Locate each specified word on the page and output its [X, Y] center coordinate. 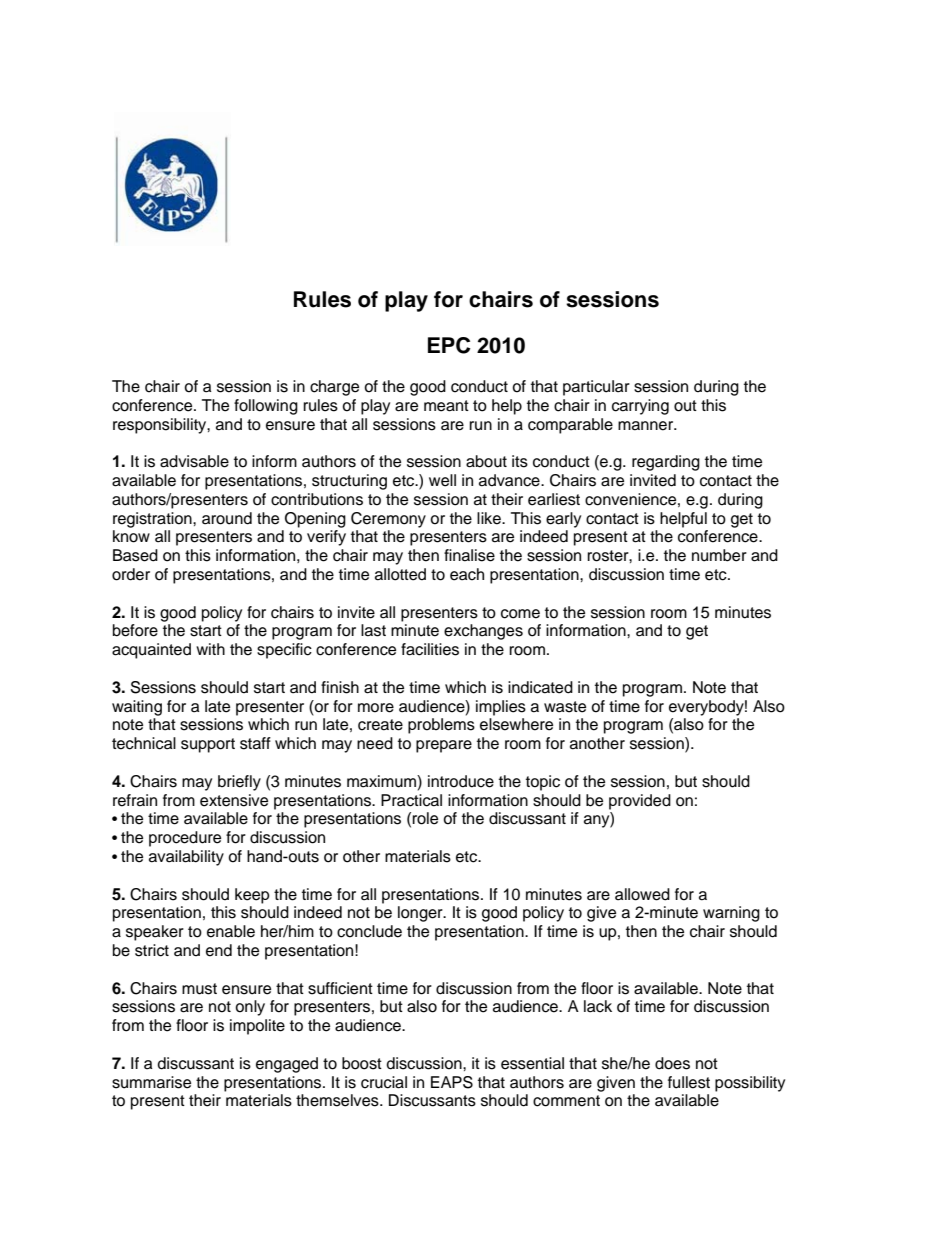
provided [640, 802]
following [266, 407]
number [719, 555]
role [425, 818]
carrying [640, 407]
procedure [185, 839]
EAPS [452, 1082]
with [210, 649]
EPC [449, 345]
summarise [151, 1082]
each [467, 574]
